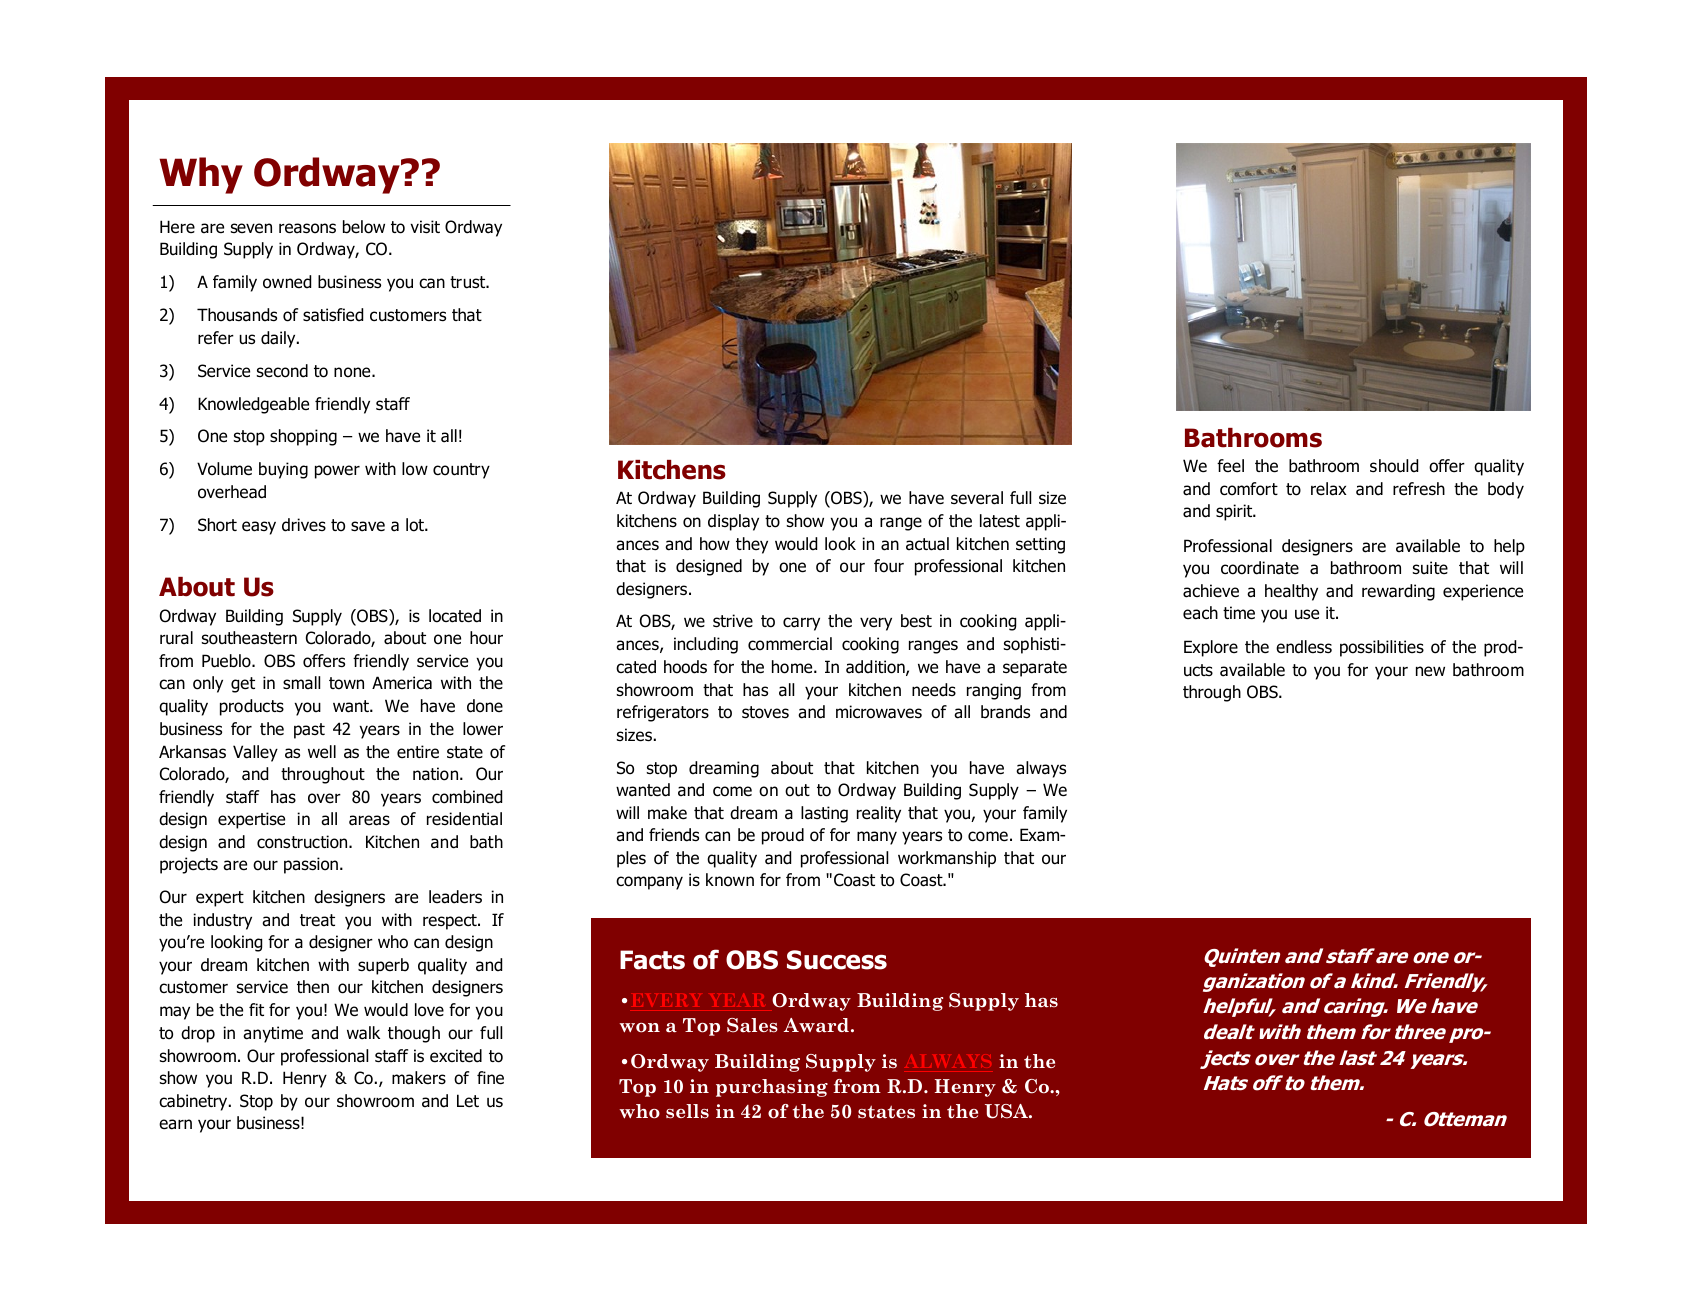 The height and width of the screenshot is (1301, 1684). What do you see at coordinates (468, 1101) in the screenshot?
I see `Let` at bounding box center [468, 1101].
